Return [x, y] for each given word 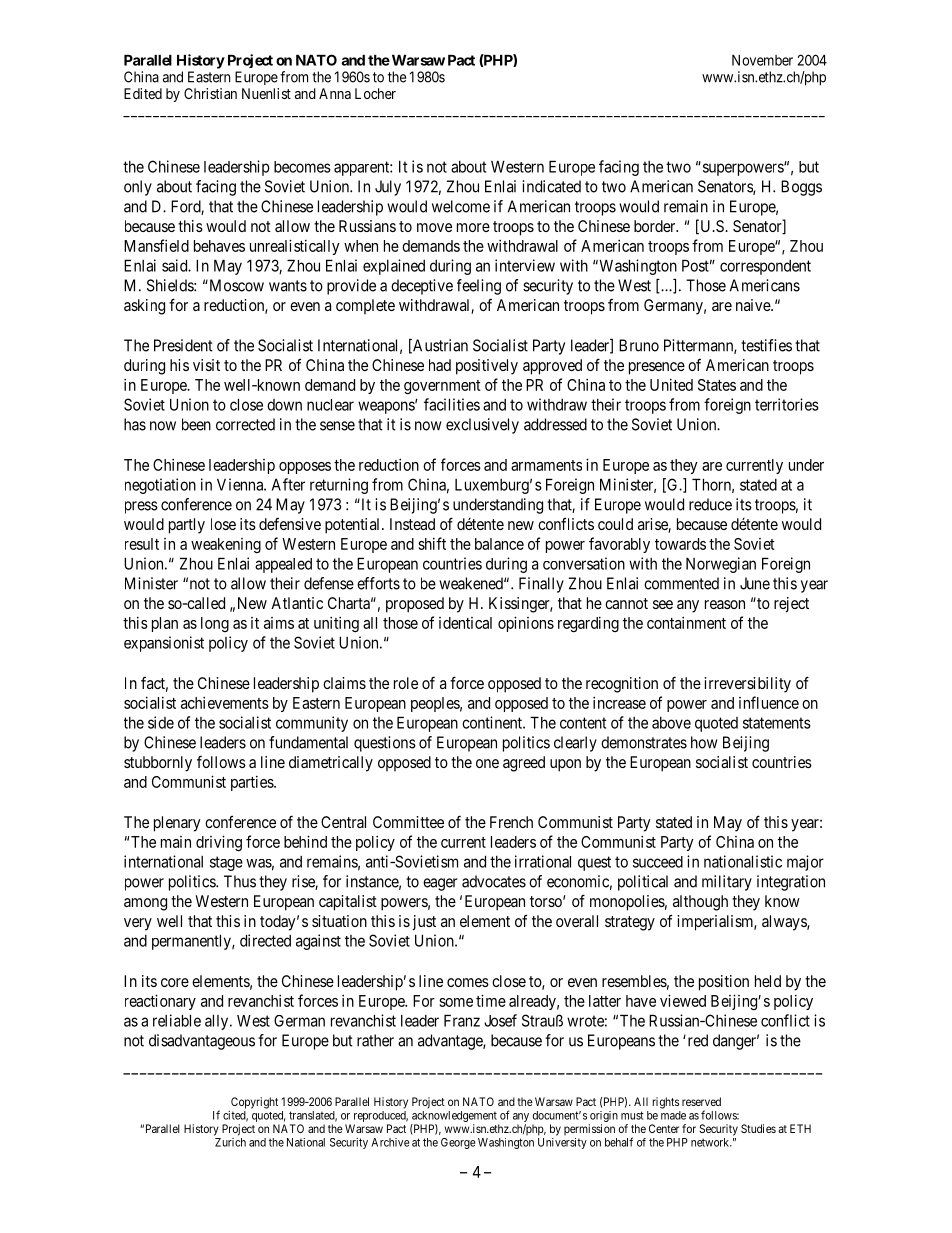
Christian [210, 93]
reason [725, 604]
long [215, 624]
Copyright [254, 1103]
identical [465, 623]
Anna [335, 93]
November [762, 60]
